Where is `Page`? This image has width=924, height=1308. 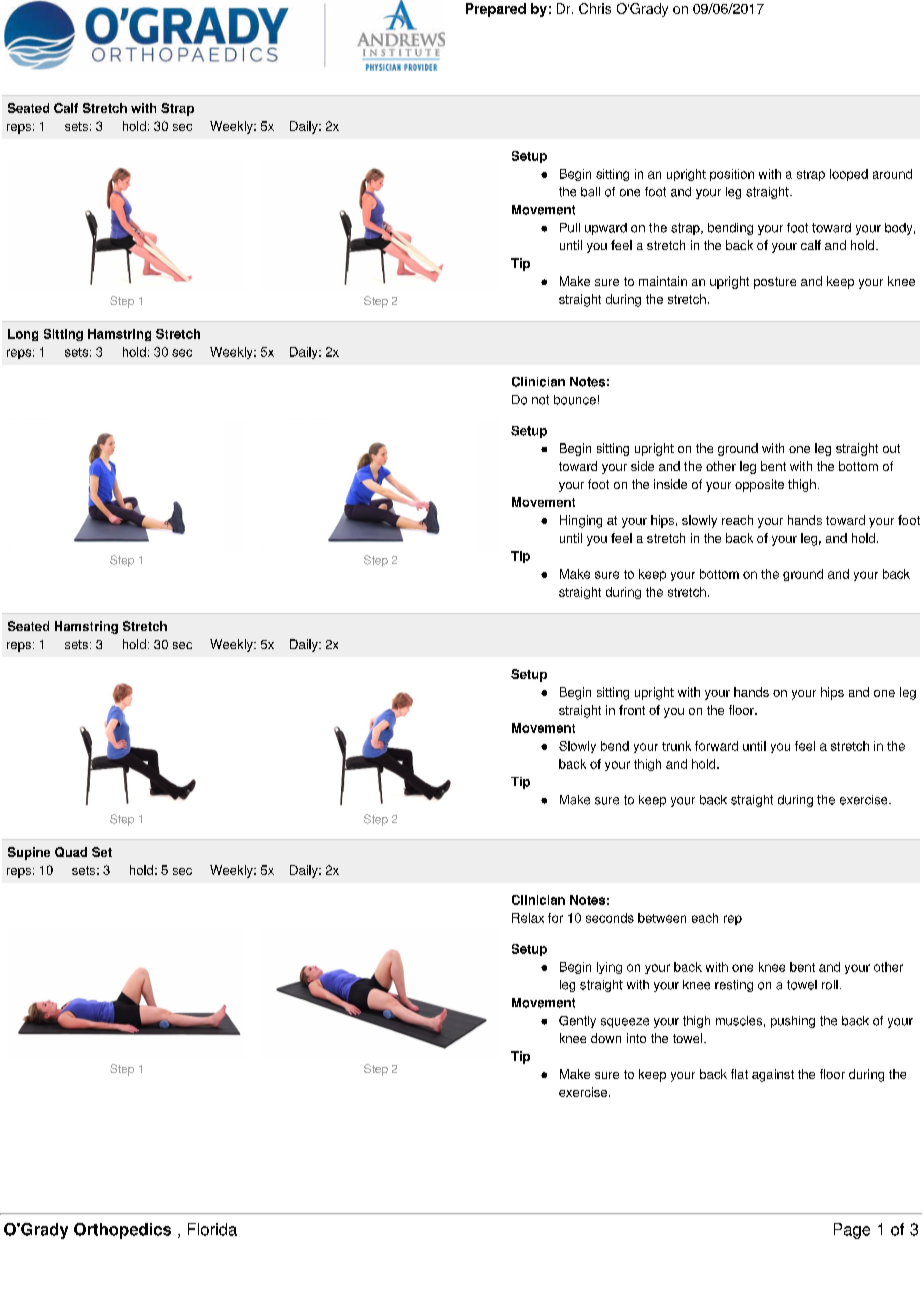
Page is located at coordinates (852, 1231).
